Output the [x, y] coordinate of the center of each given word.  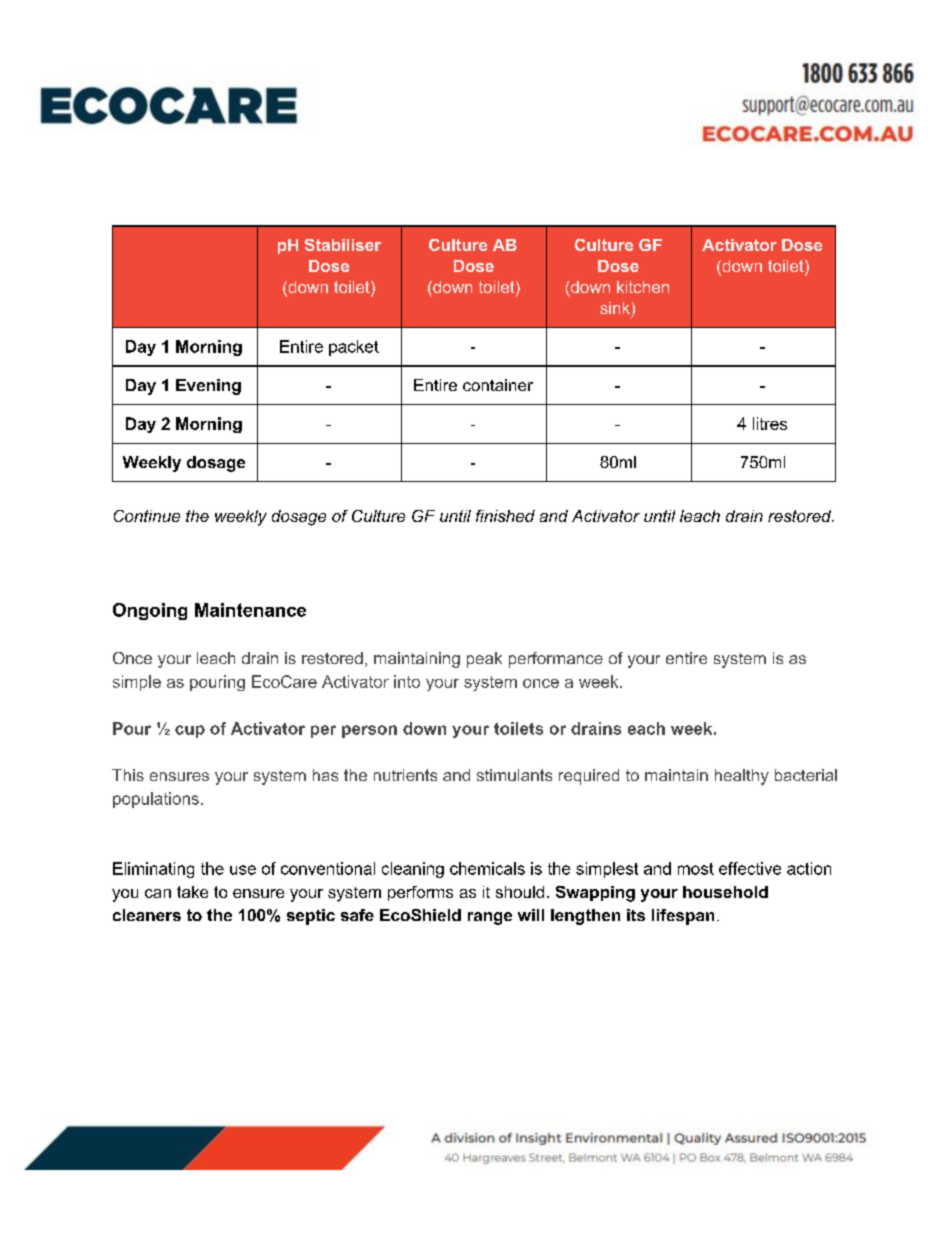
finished [505, 516]
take [192, 892]
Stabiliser [343, 245]
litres [770, 423]
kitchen [643, 287]
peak [484, 660]
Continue [147, 516]
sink [615, 308]
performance [556, 660]
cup [190, 731]
